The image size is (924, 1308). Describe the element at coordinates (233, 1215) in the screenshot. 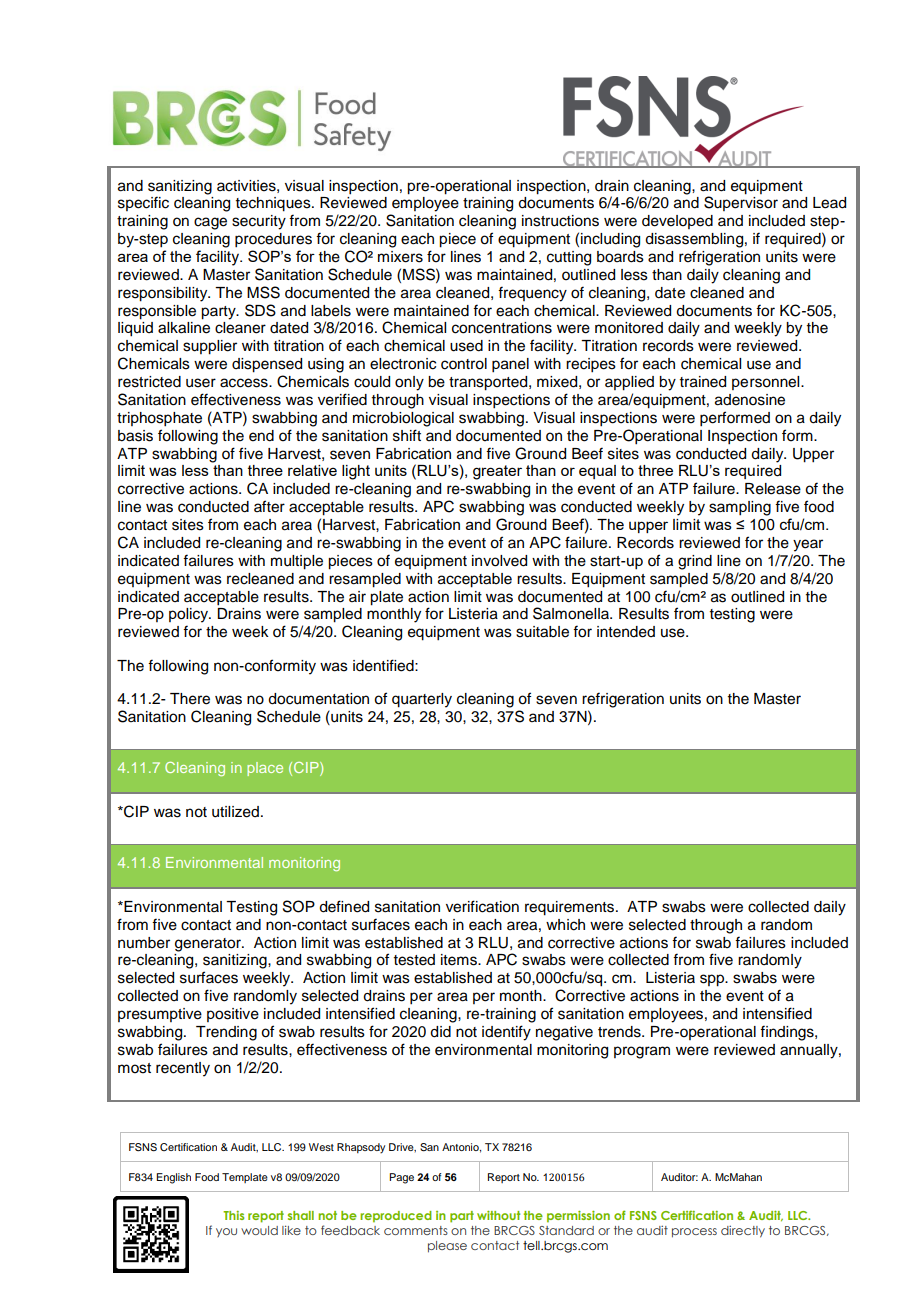

I see `This` at that location.
